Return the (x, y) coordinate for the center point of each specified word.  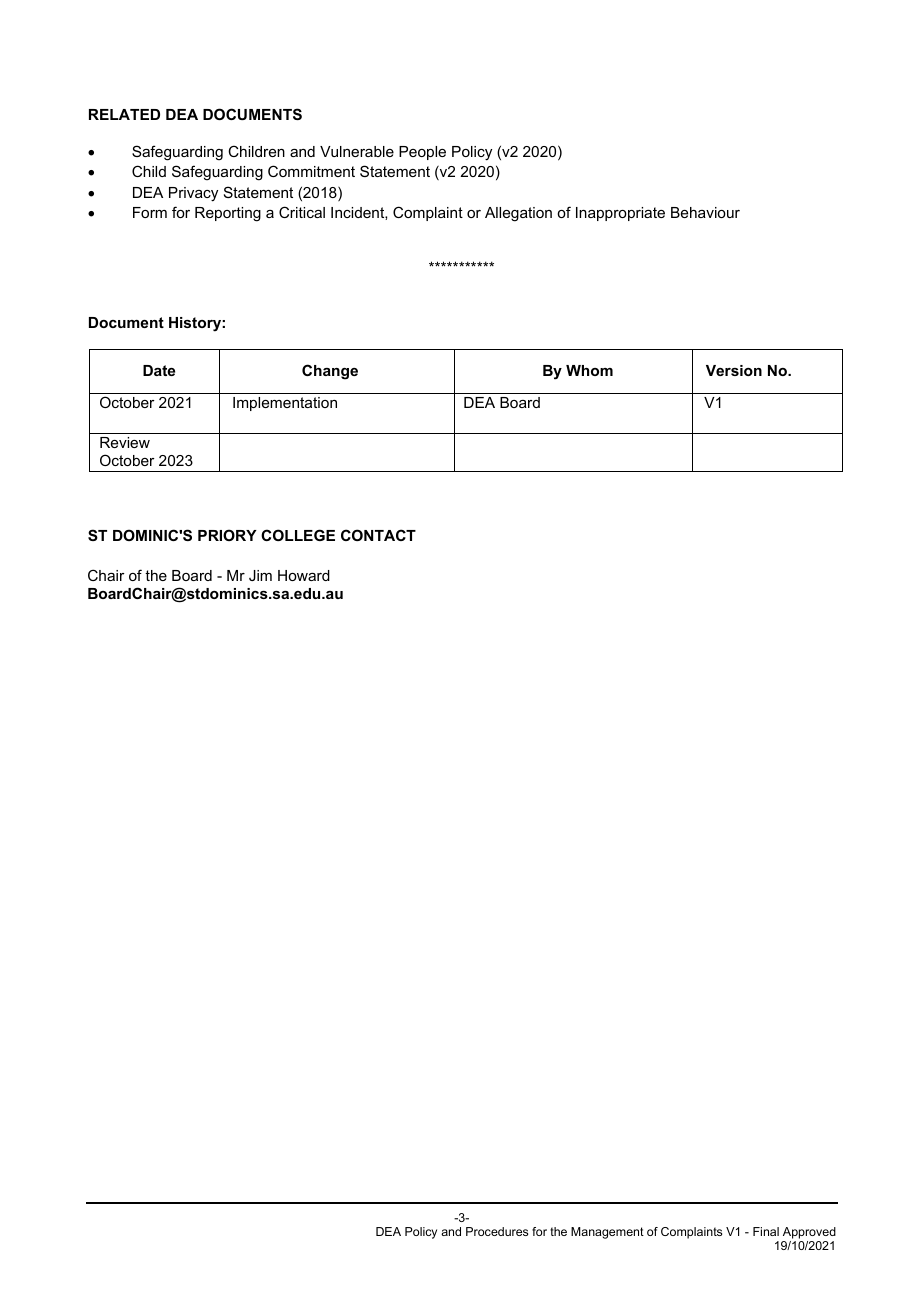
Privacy (193, 194)
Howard (304, 575)
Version (734, 370)
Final (766, 1231)
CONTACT (378, 535)
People (422, 153)
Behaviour (705, 212)
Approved (809, 1233)
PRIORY (227, 535)
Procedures (497, 1231)
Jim (260, 575)
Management (607, 1233)
